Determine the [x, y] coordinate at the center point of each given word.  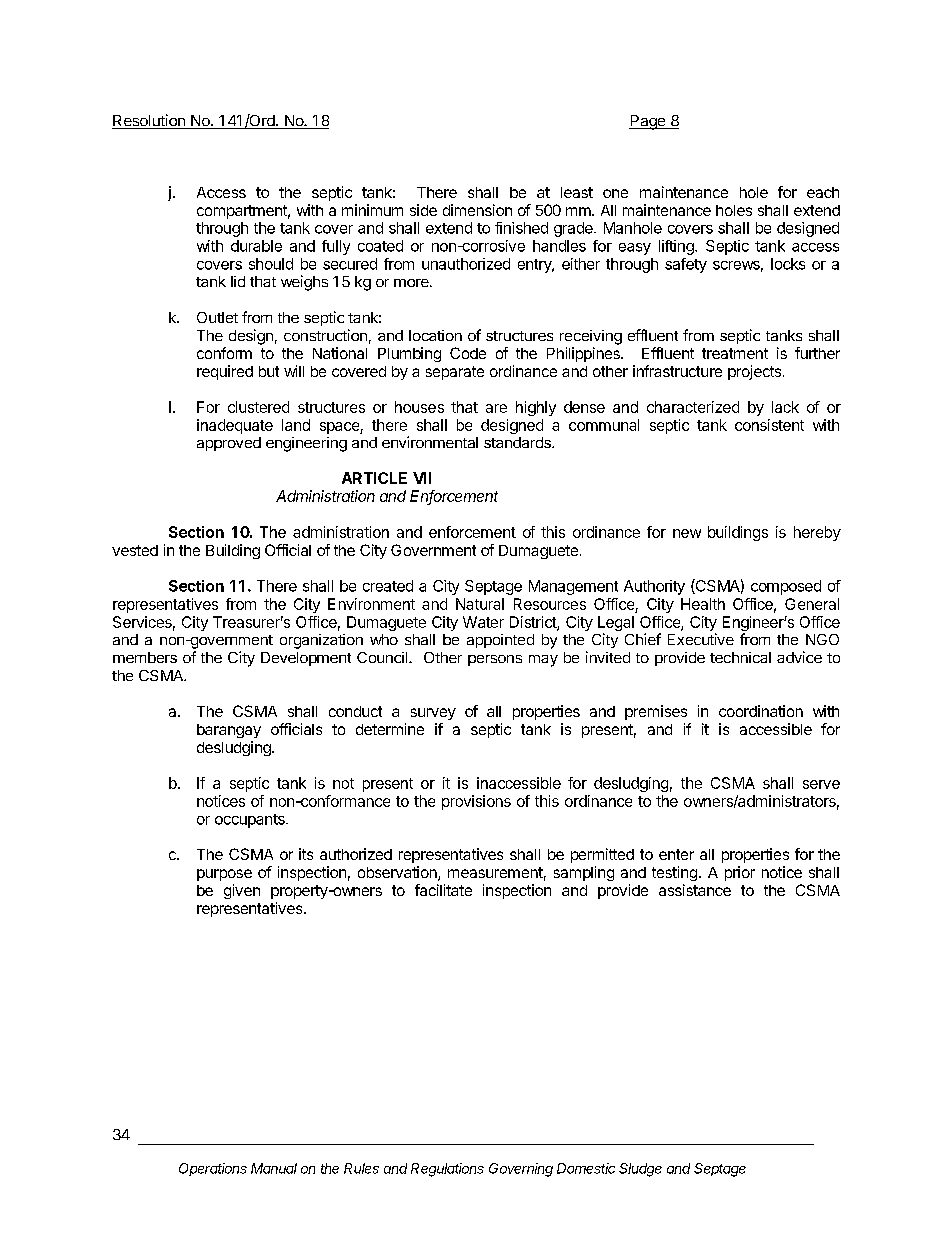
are [496, 408]
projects [756, 372]
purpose [224, 875]
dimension [477, 210]
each [823, 192]
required [225, 372]
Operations [213, 1169]
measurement [495, 872]
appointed [500, 641]
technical [740, 657]
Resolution [149, 121]
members [145, 657]
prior [740, 873]
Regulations [447, 1170]
